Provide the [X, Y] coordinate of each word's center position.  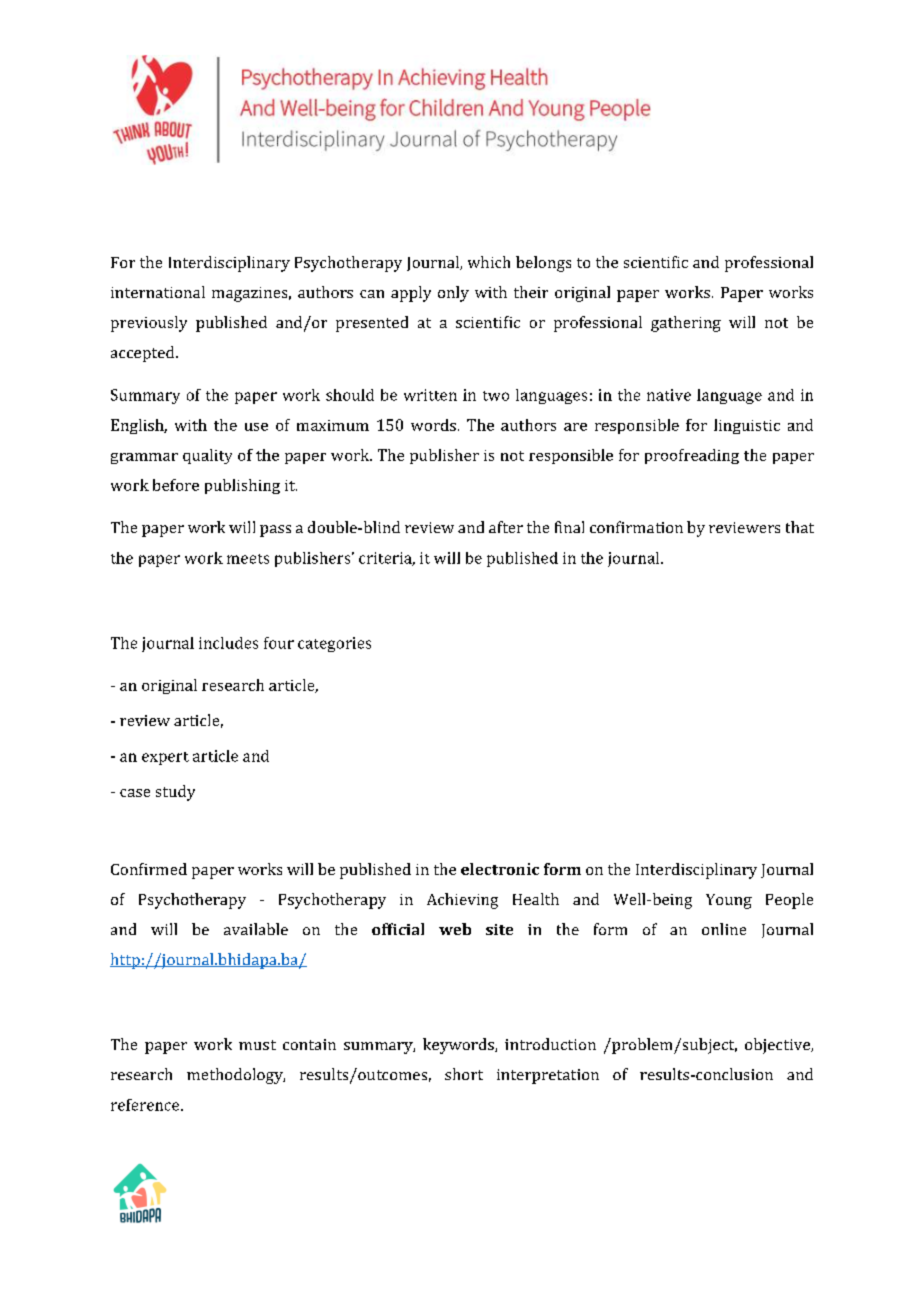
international [158, 292]
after [506, 527]
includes [228, 643]
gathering [686, 324]
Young [729, 901]
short [464, 1074]
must [257, 1045]
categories [334, 644]
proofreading [692, 456]
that [800, 527]
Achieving [462, 901]
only [453, 294]
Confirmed [149, 869]
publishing [242, 486]
